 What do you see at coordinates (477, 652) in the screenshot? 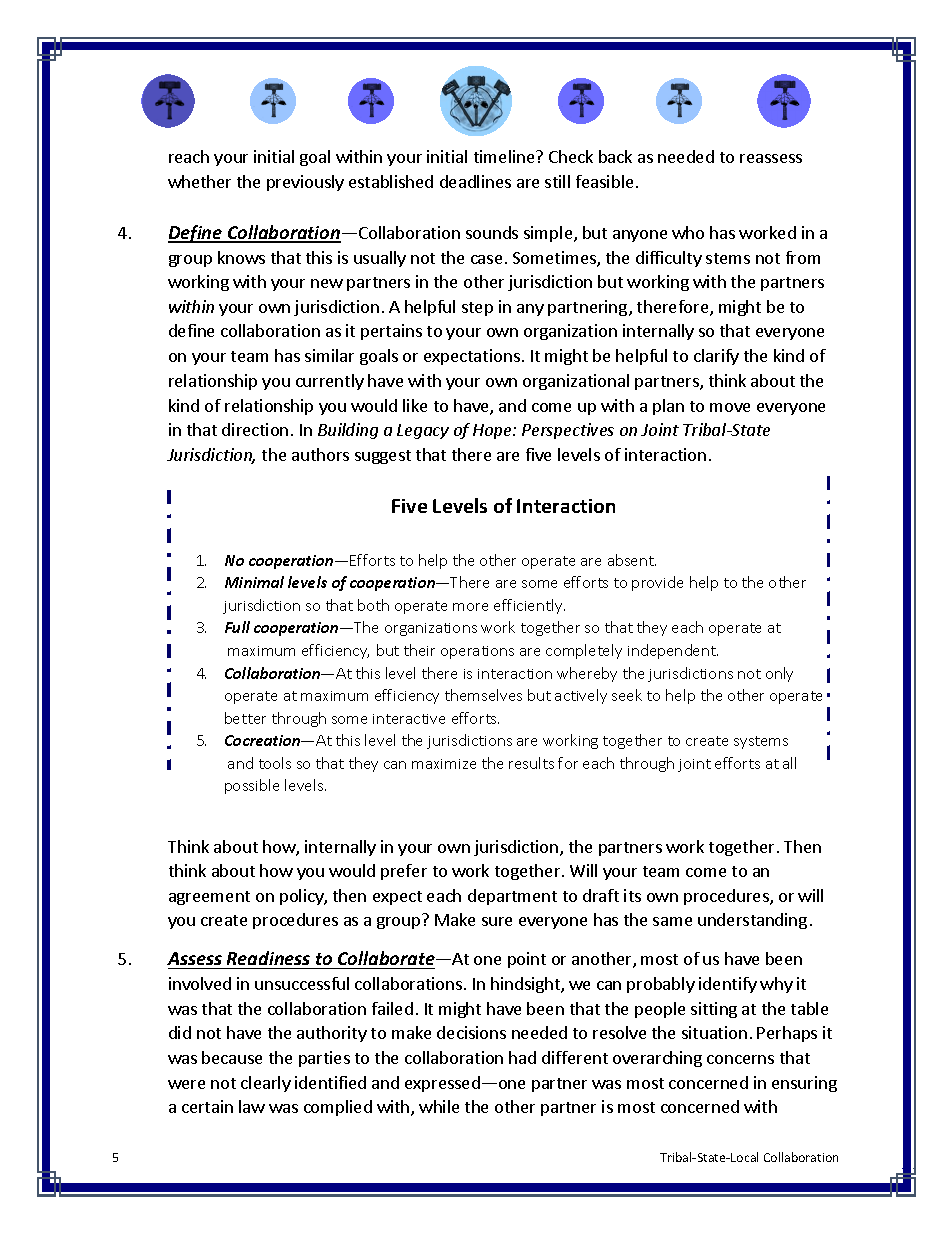
I see `operations` at bounding box center [477, 652].
